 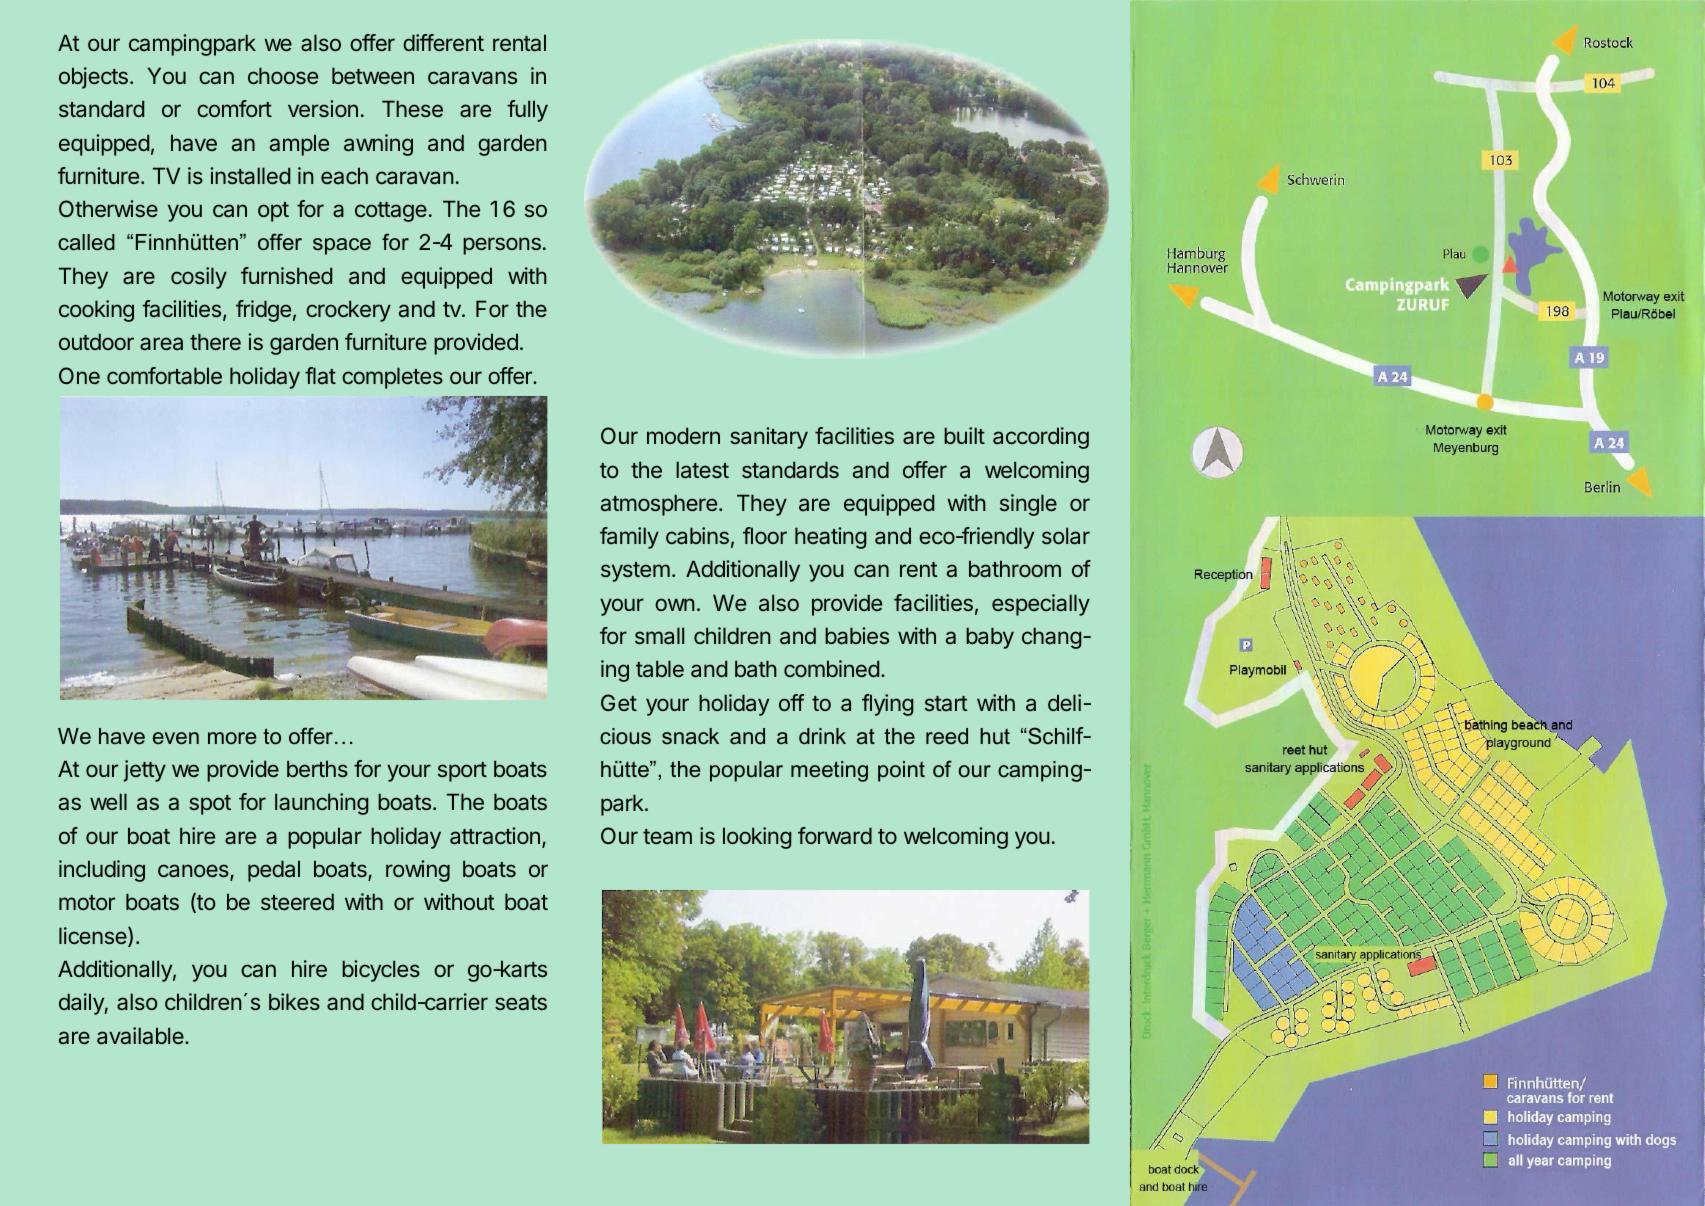 What do you see at coordinates (629, 538) in the screenshot?
I see `family` at bounding box center [629, 538].
